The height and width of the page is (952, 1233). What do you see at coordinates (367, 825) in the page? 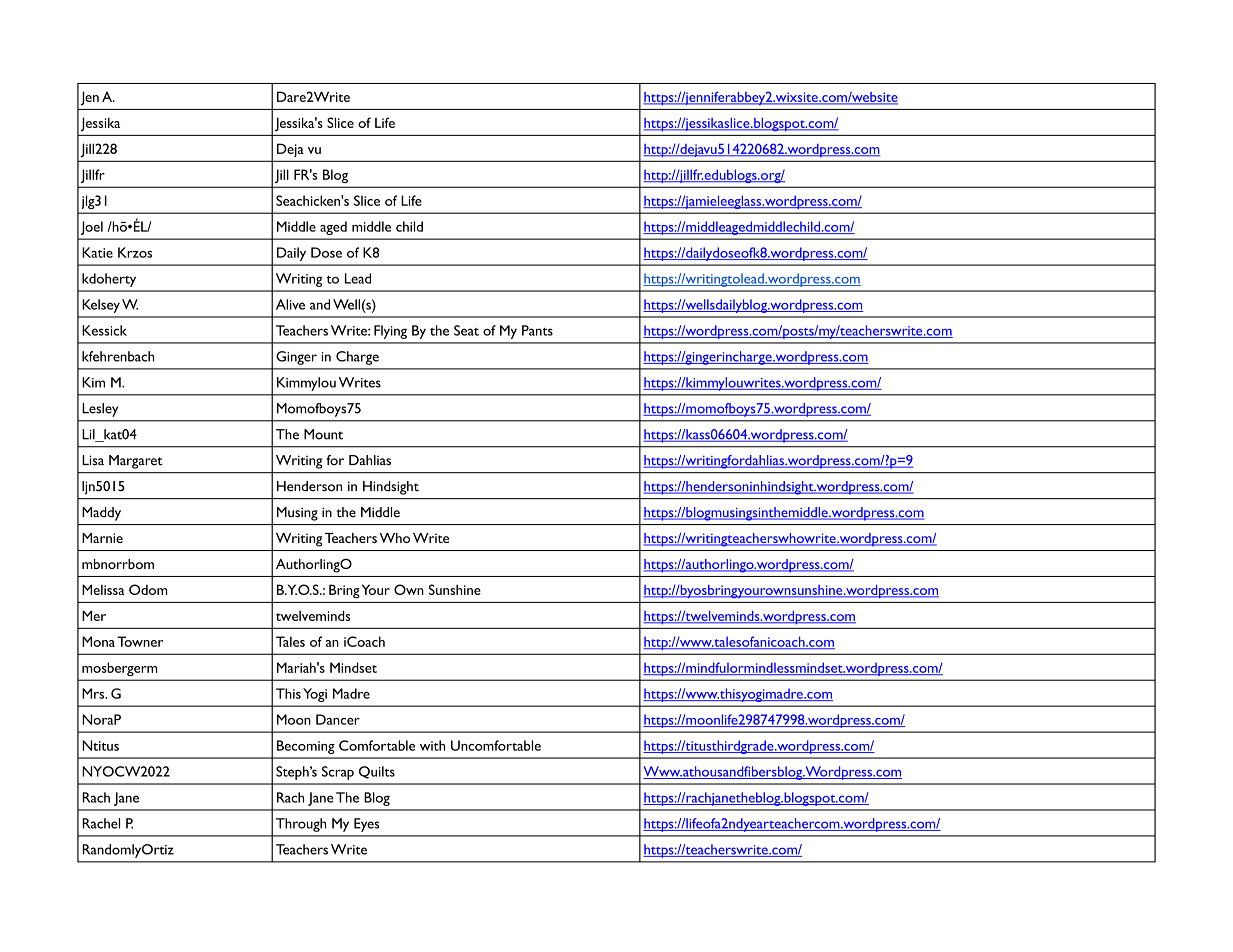
I see `Eyes` at bounding box center [367, 825].
